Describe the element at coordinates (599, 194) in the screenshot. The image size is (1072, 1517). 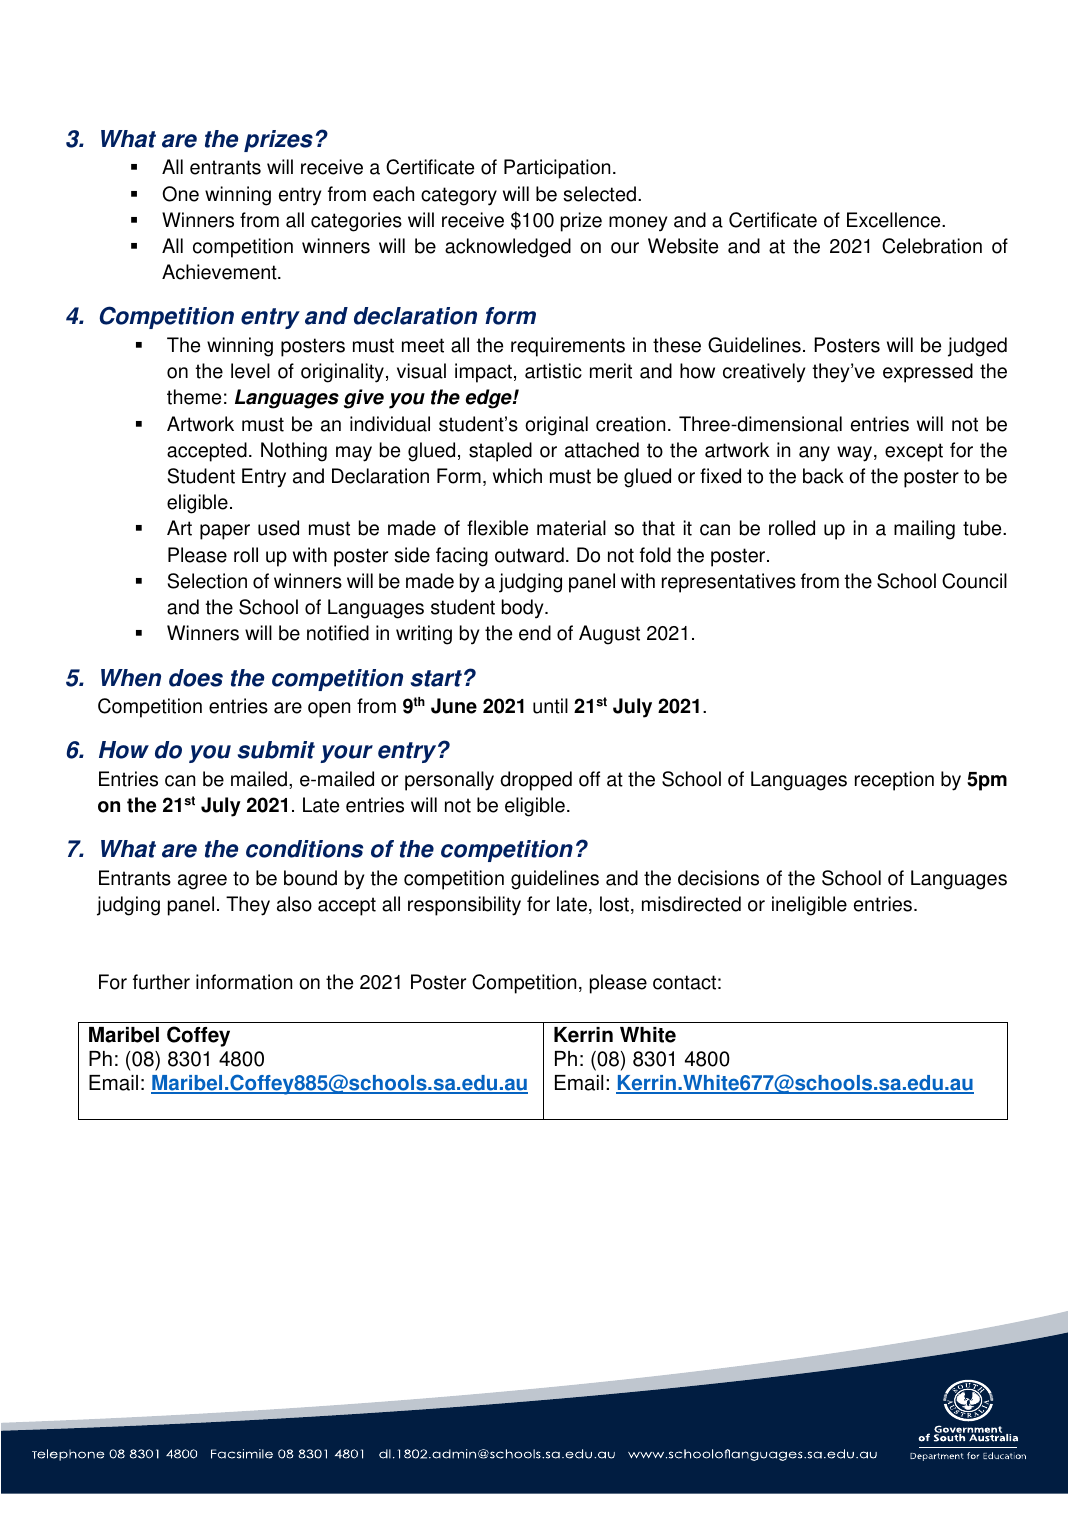
I see `selected` at that location.
